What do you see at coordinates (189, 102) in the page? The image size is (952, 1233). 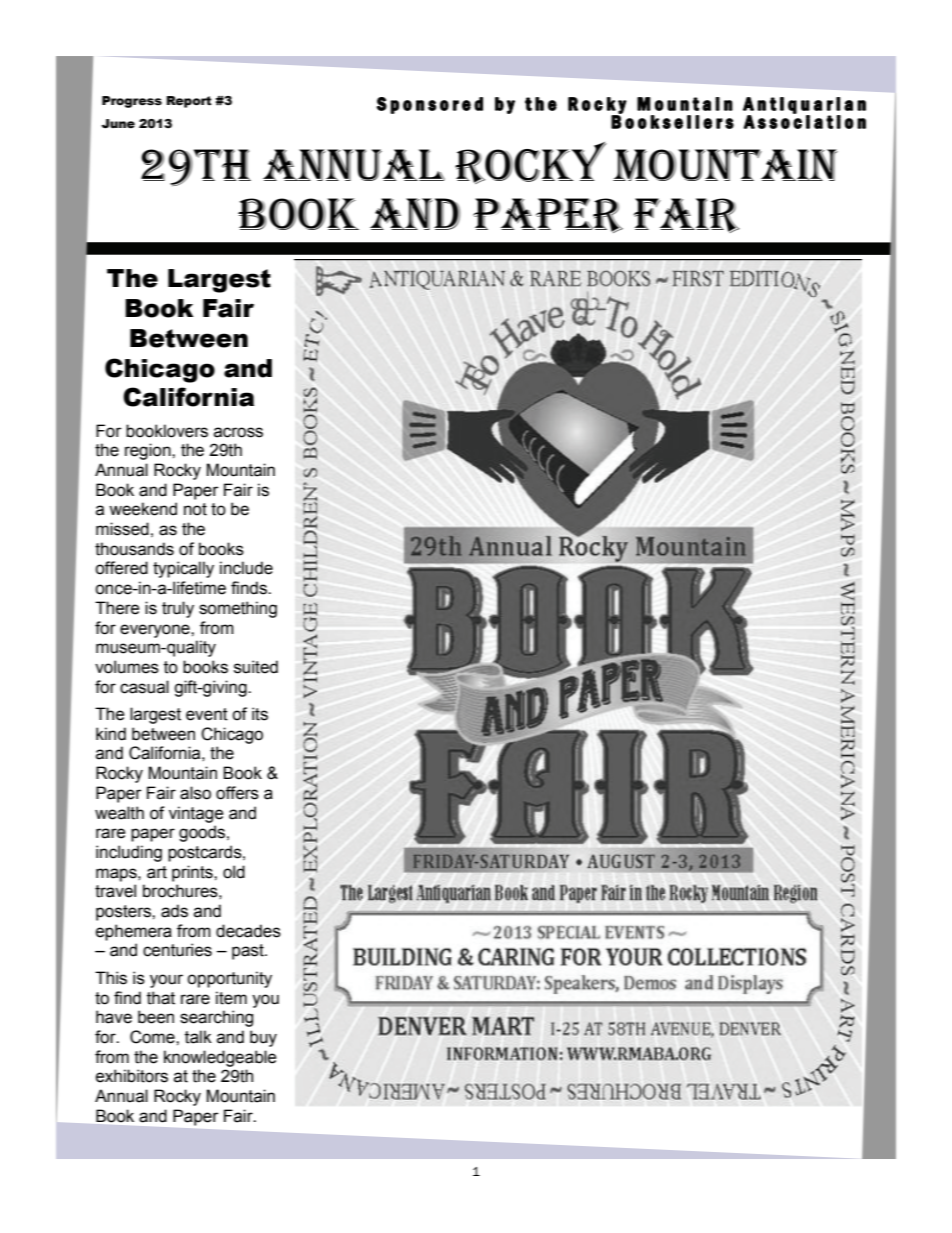 I see `Report` at bounding box center [189, 102].
